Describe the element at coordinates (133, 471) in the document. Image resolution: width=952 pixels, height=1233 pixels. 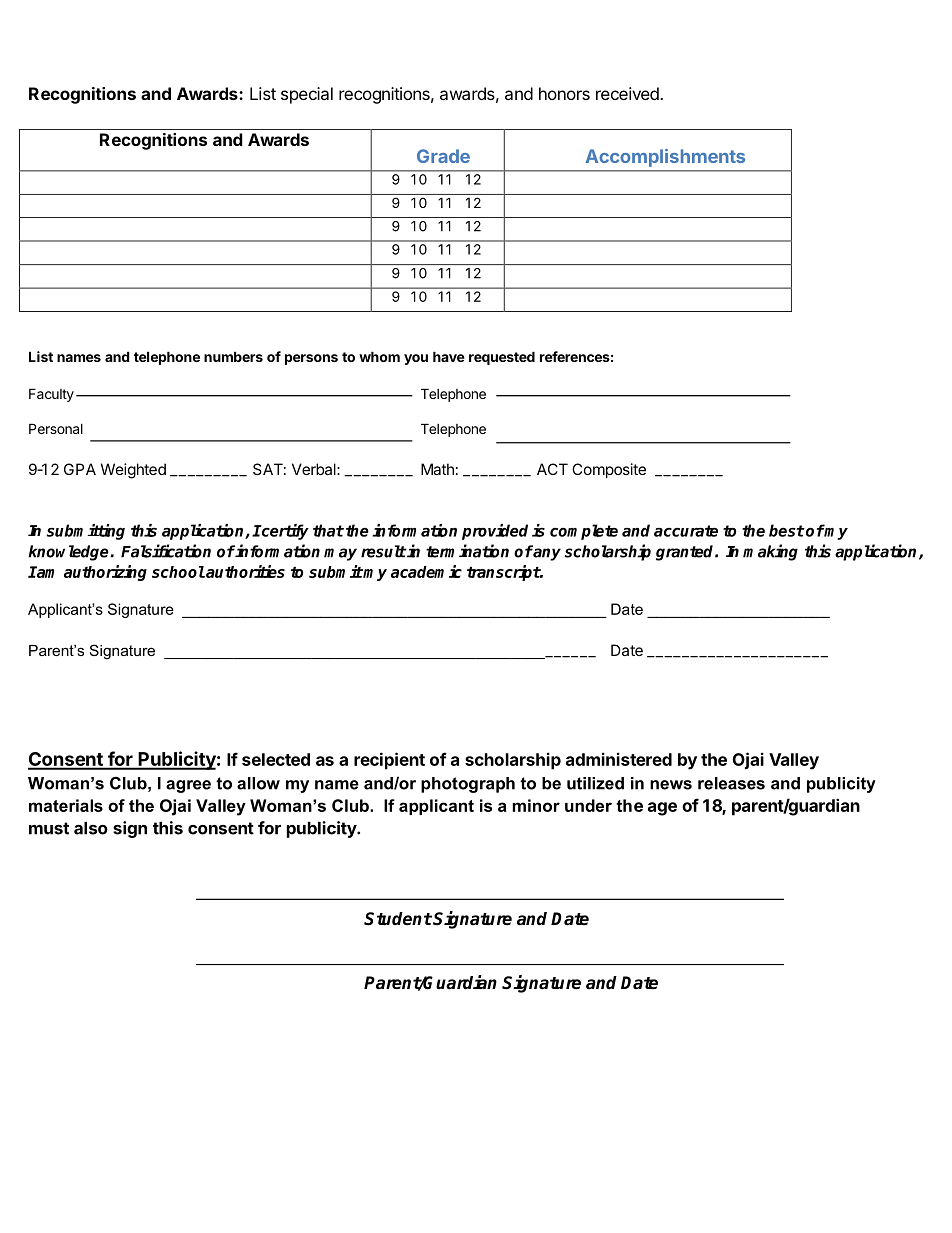
I see `Weighted` at that location.
